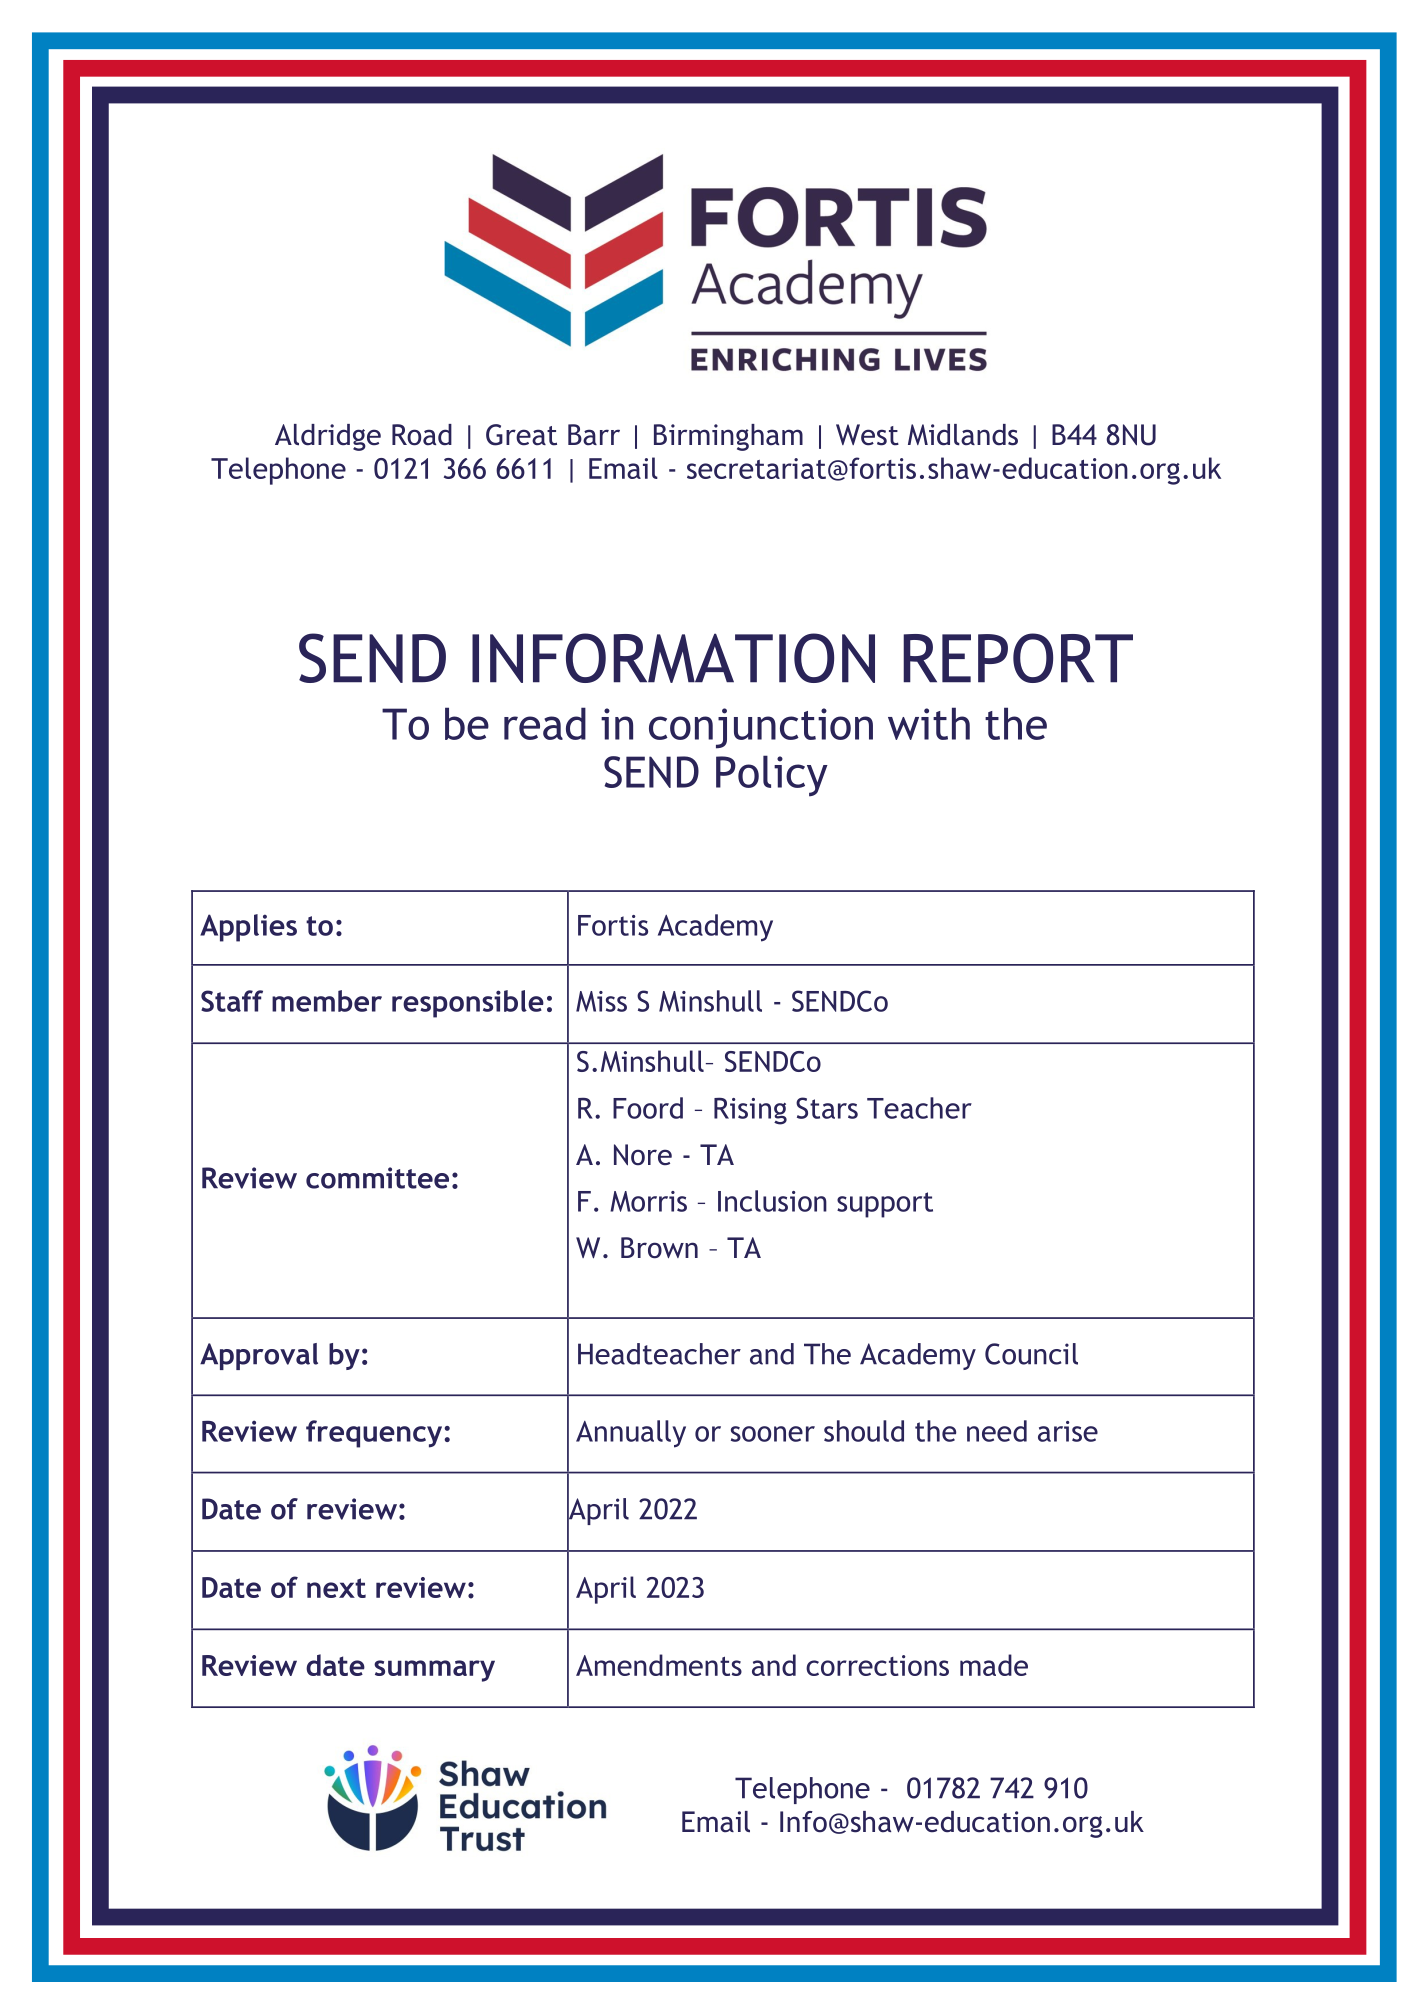  What do you see at coordinates (336, 1588) in the screenshot?
I see `next` at bounding box center [336, 1588].
